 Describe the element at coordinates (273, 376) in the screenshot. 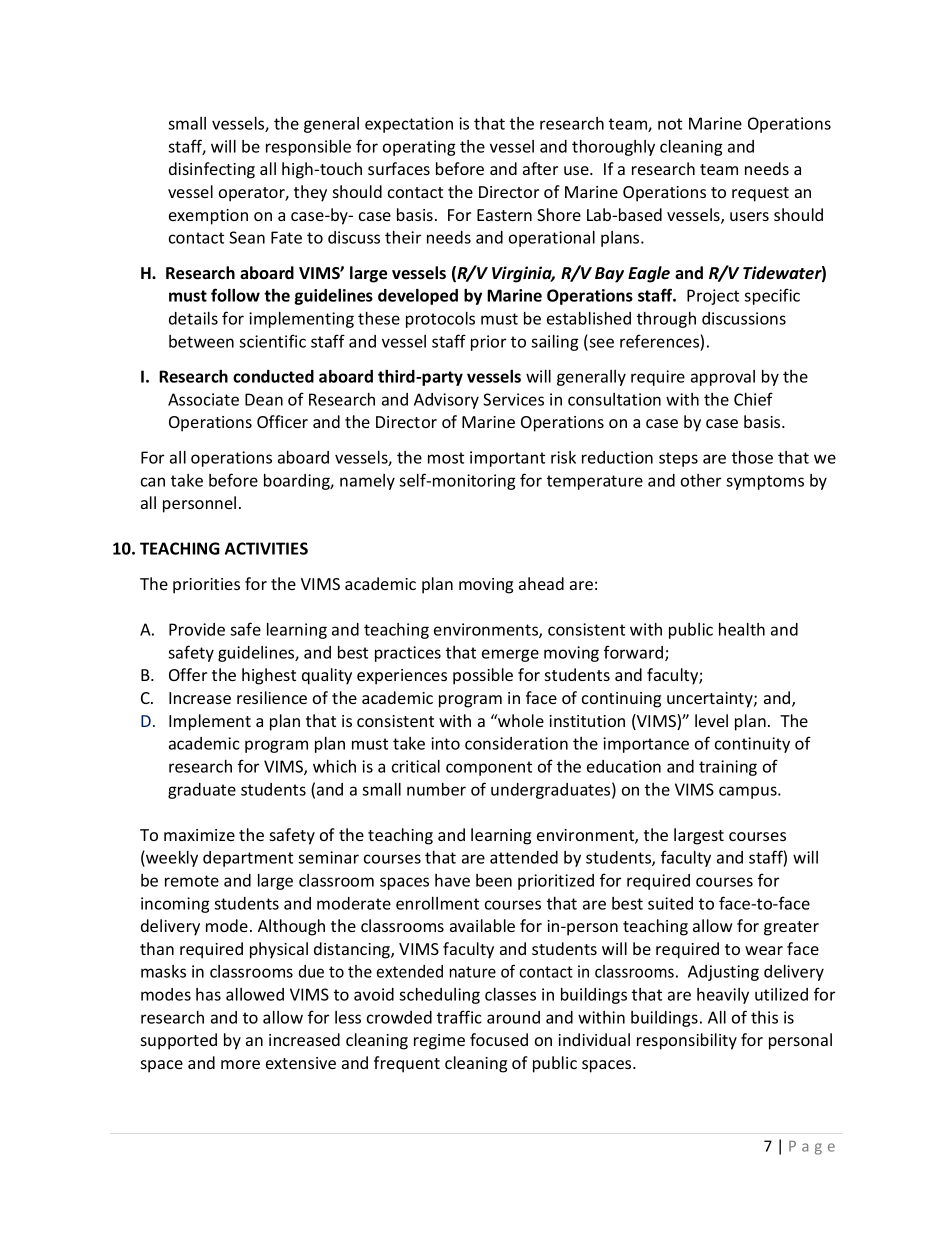

I see `conducted` at that location.
